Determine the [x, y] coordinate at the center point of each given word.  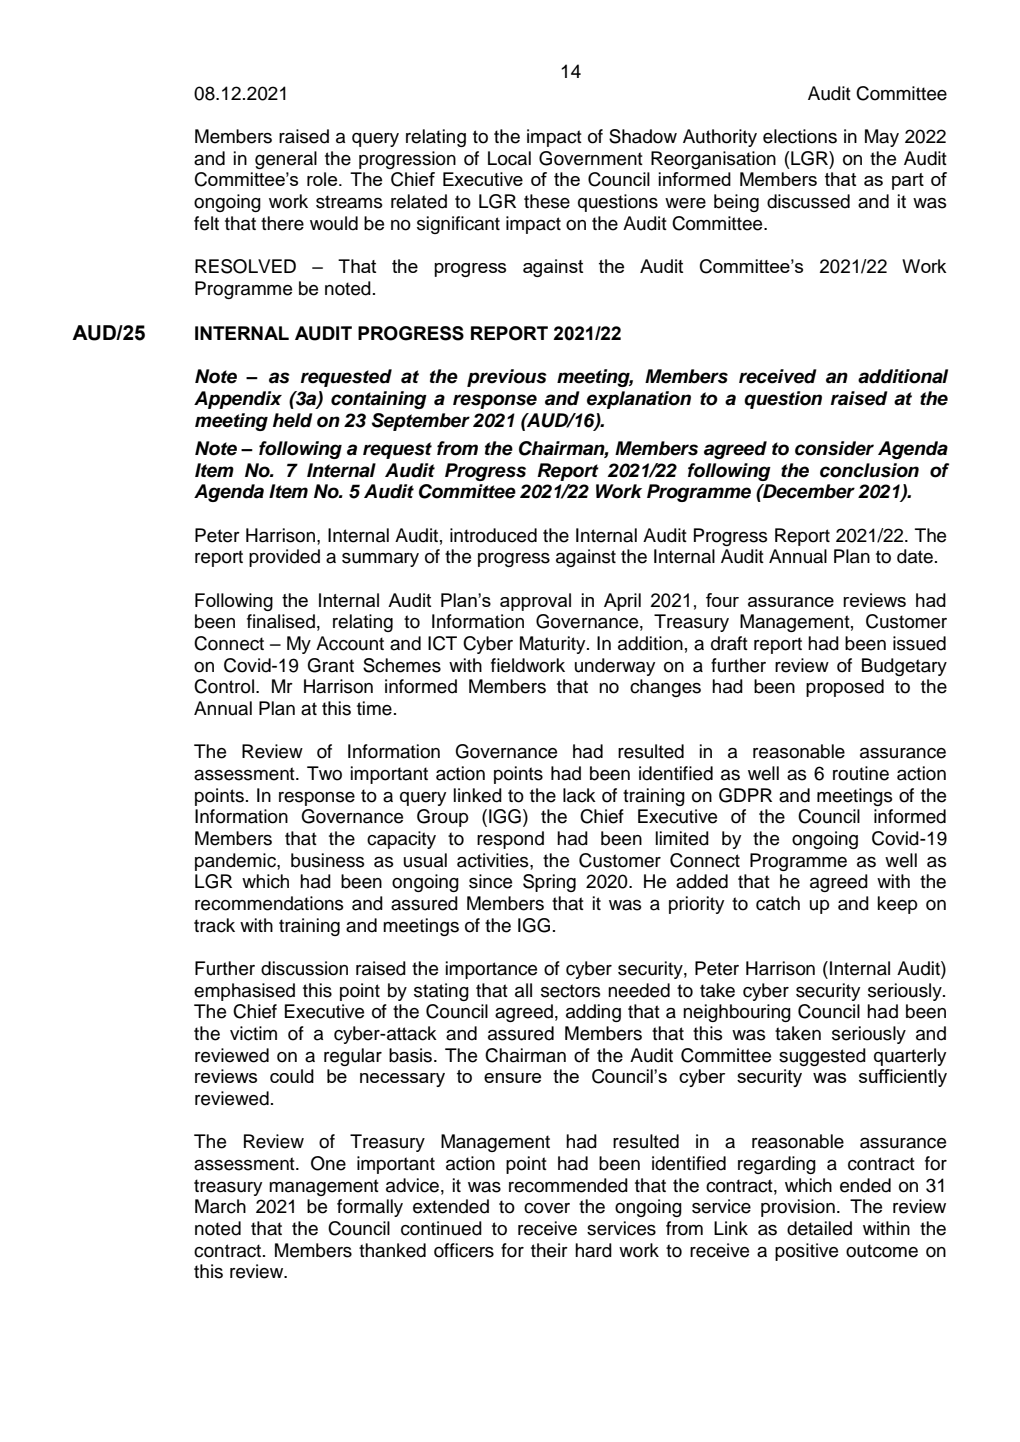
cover [547, 1208]
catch [778, 903]
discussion [304, 968]
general [286, 160]
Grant [330, 665]
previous [507, 378]
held [293, 420]
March [220, 1206]
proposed [845, 688]
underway [615, 667]
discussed [808, 201]
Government [591, 158]
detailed [819, 1228]
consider [834, 448]
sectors [571, 991]
